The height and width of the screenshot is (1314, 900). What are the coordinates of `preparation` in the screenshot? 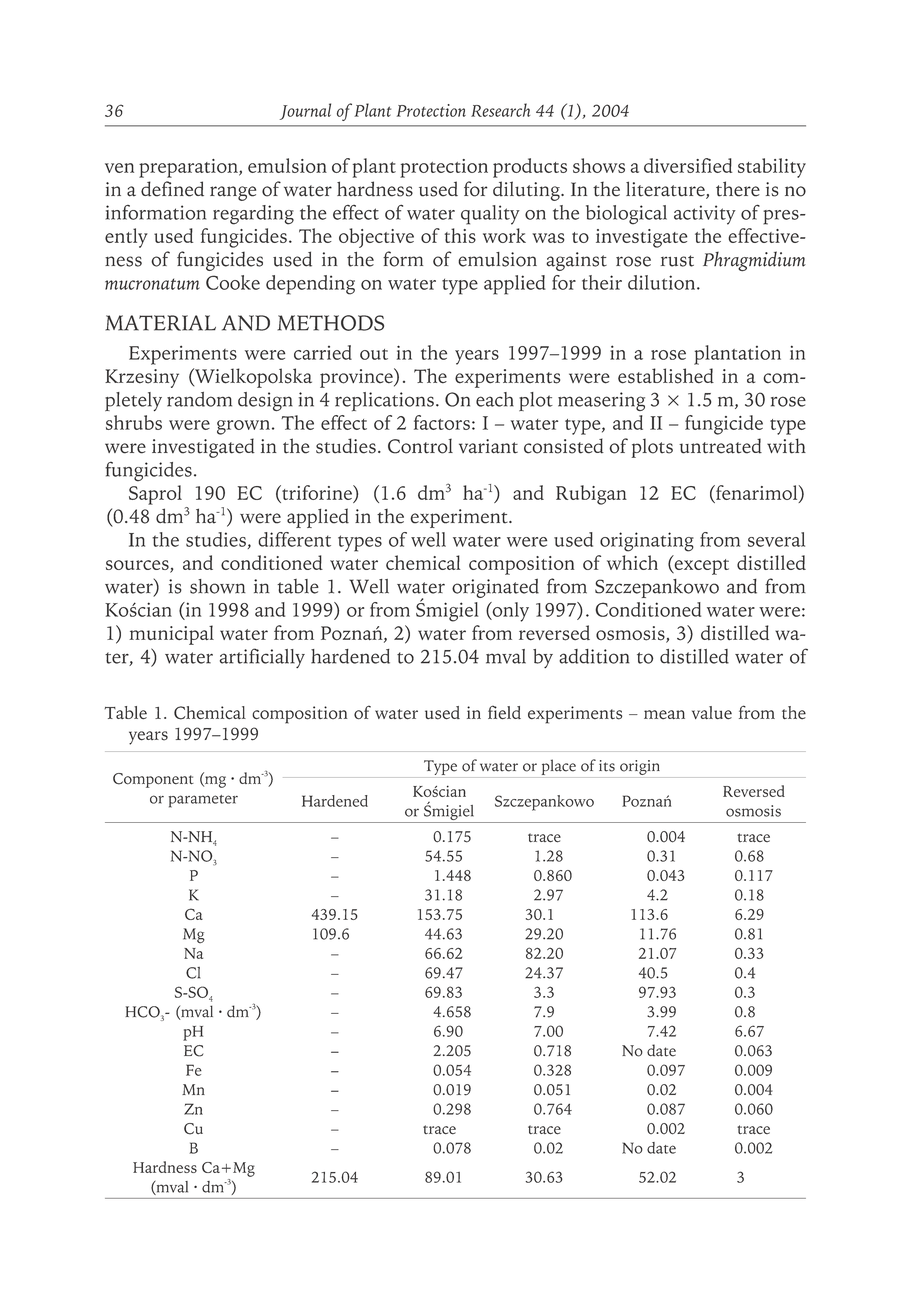 It's located at (189, 168).
